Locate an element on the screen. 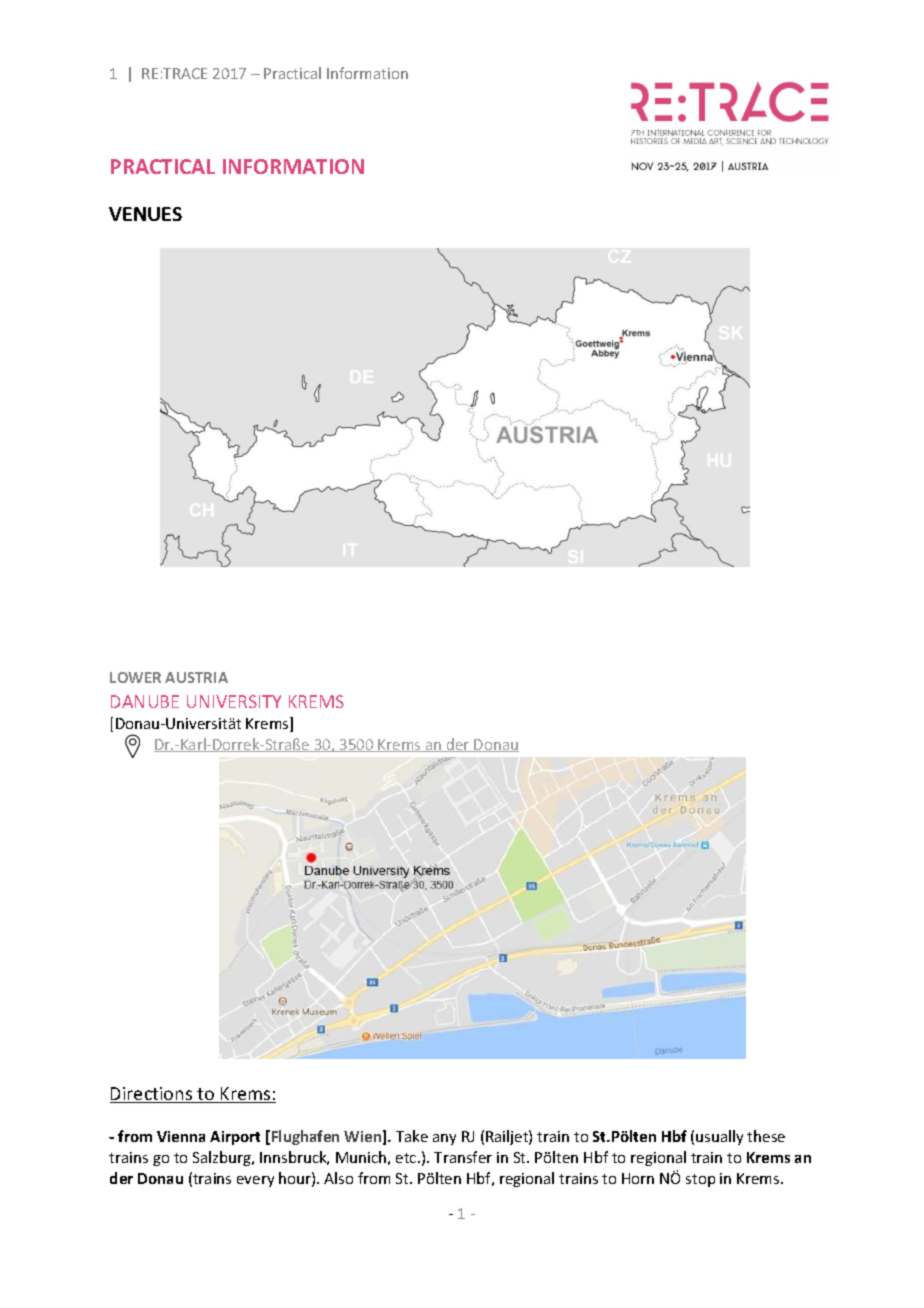 Image resolution: width=924 pixels, height=1308 pixels. AUSTRIA is located at coordinates (196, 677).
